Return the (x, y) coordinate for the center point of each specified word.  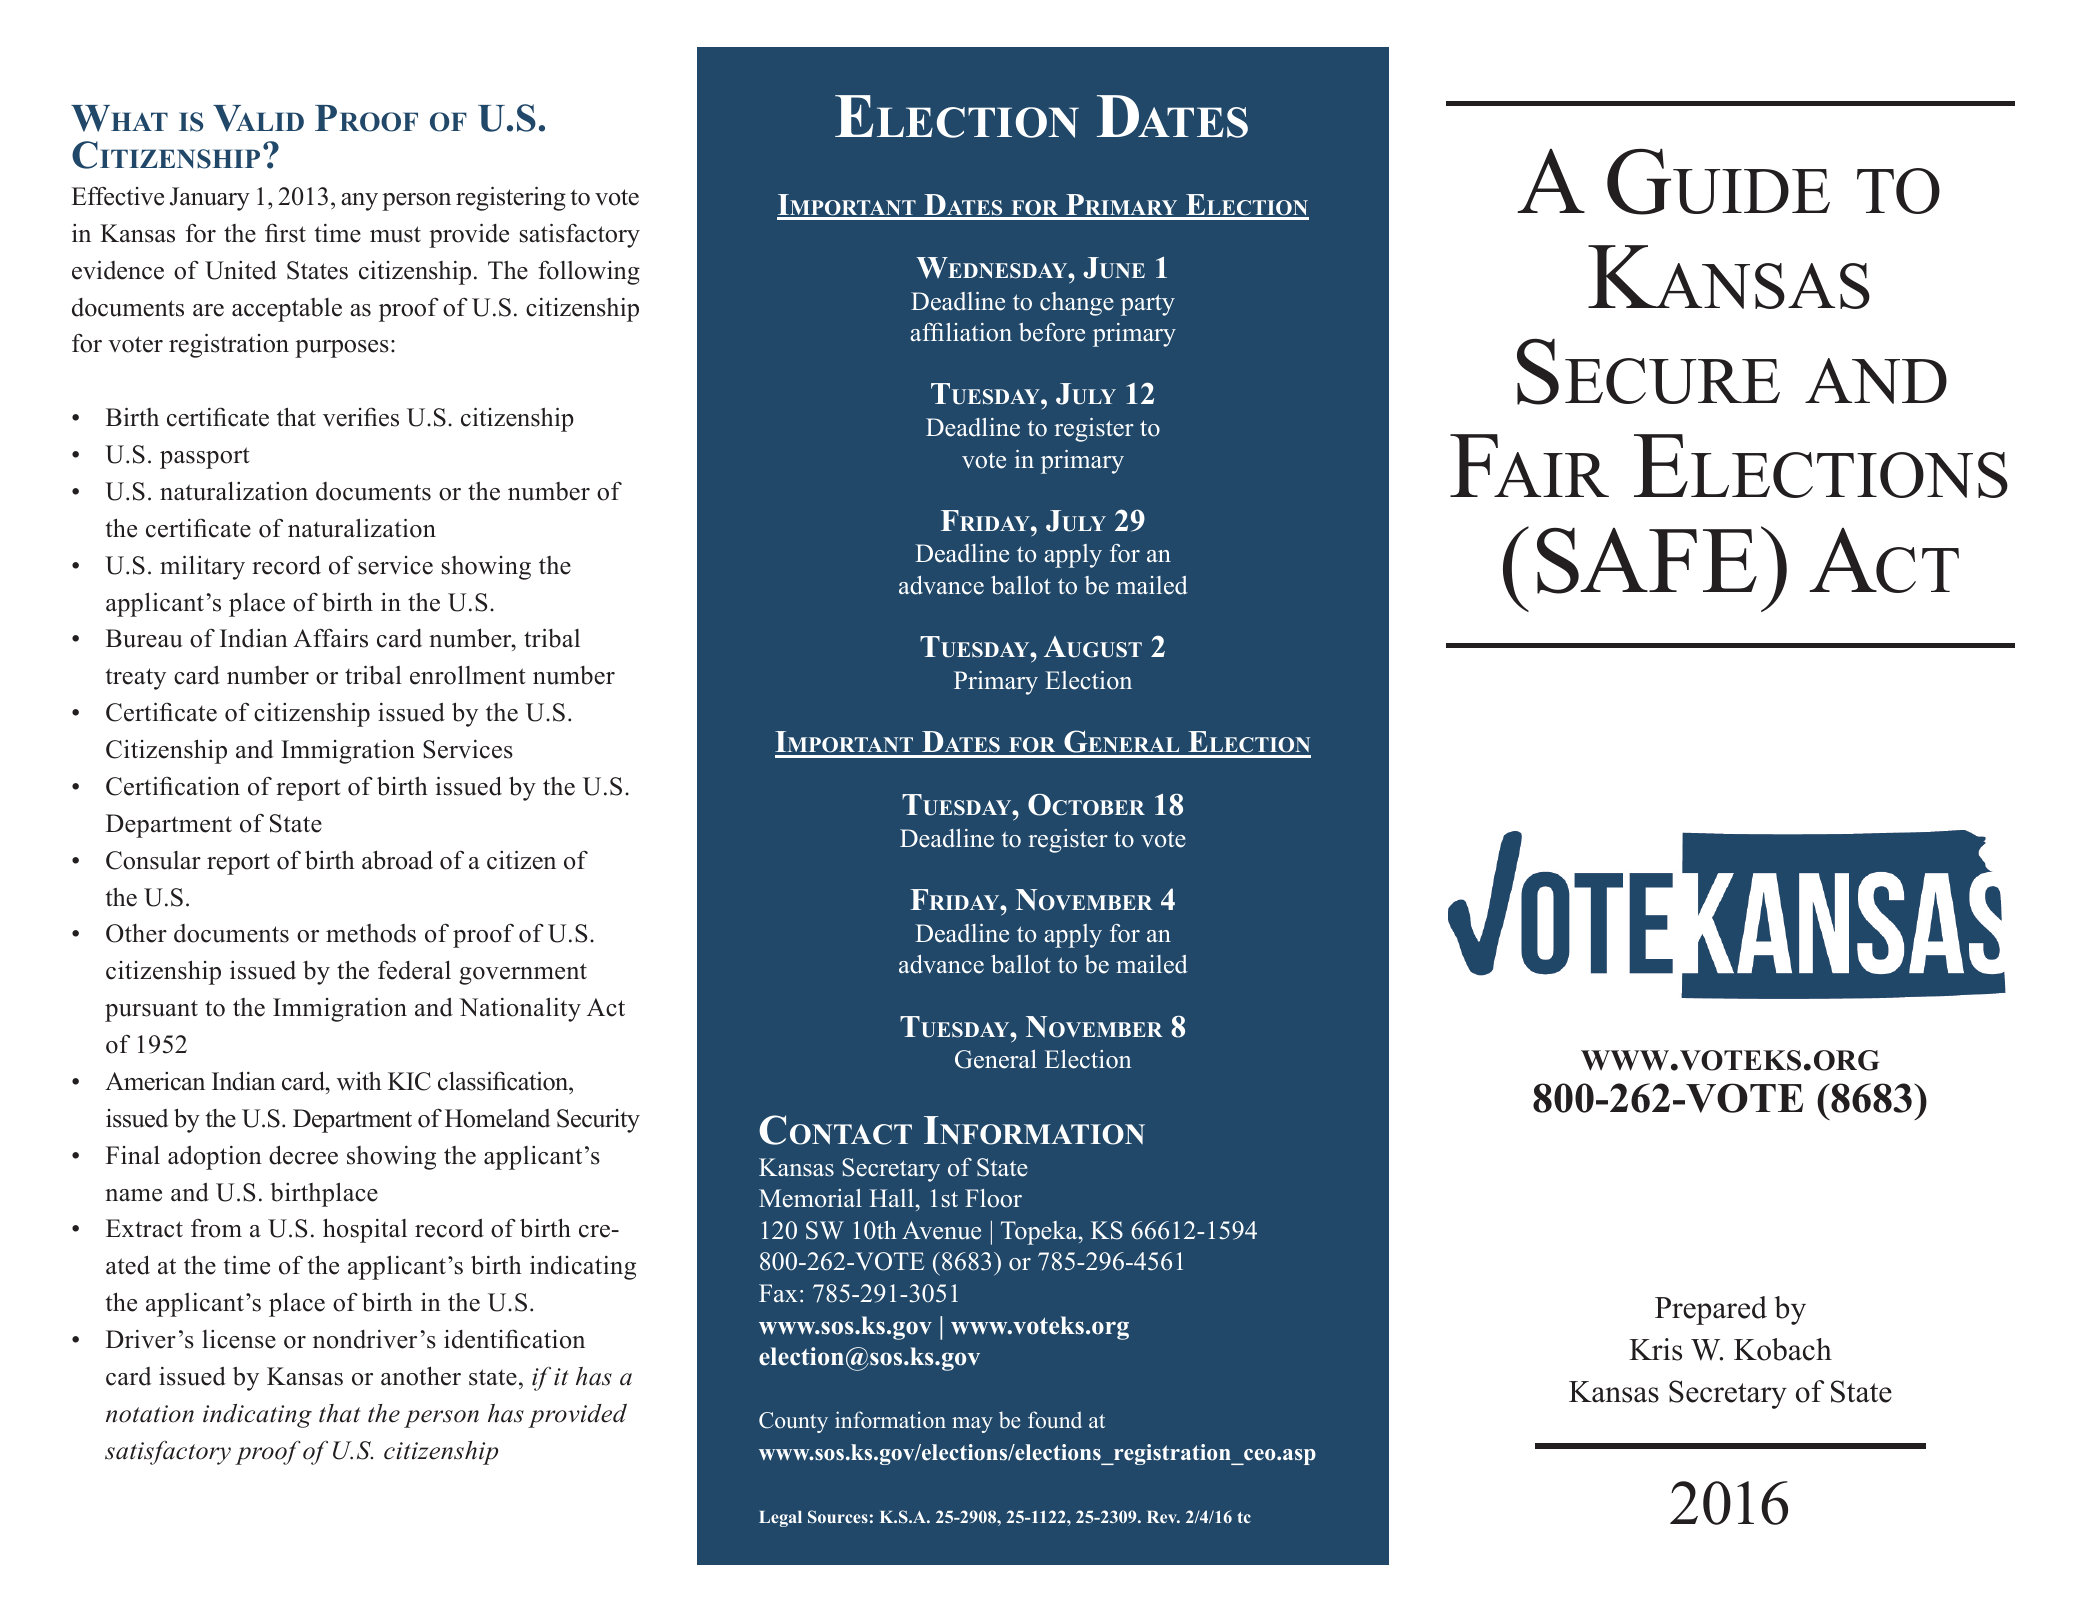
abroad (397, 860)
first (285, 233)
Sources (838, 1516)
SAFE (1647, 560)
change (1077, 304)
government (523, 974)
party (1148, 305)
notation (150, 1414)
